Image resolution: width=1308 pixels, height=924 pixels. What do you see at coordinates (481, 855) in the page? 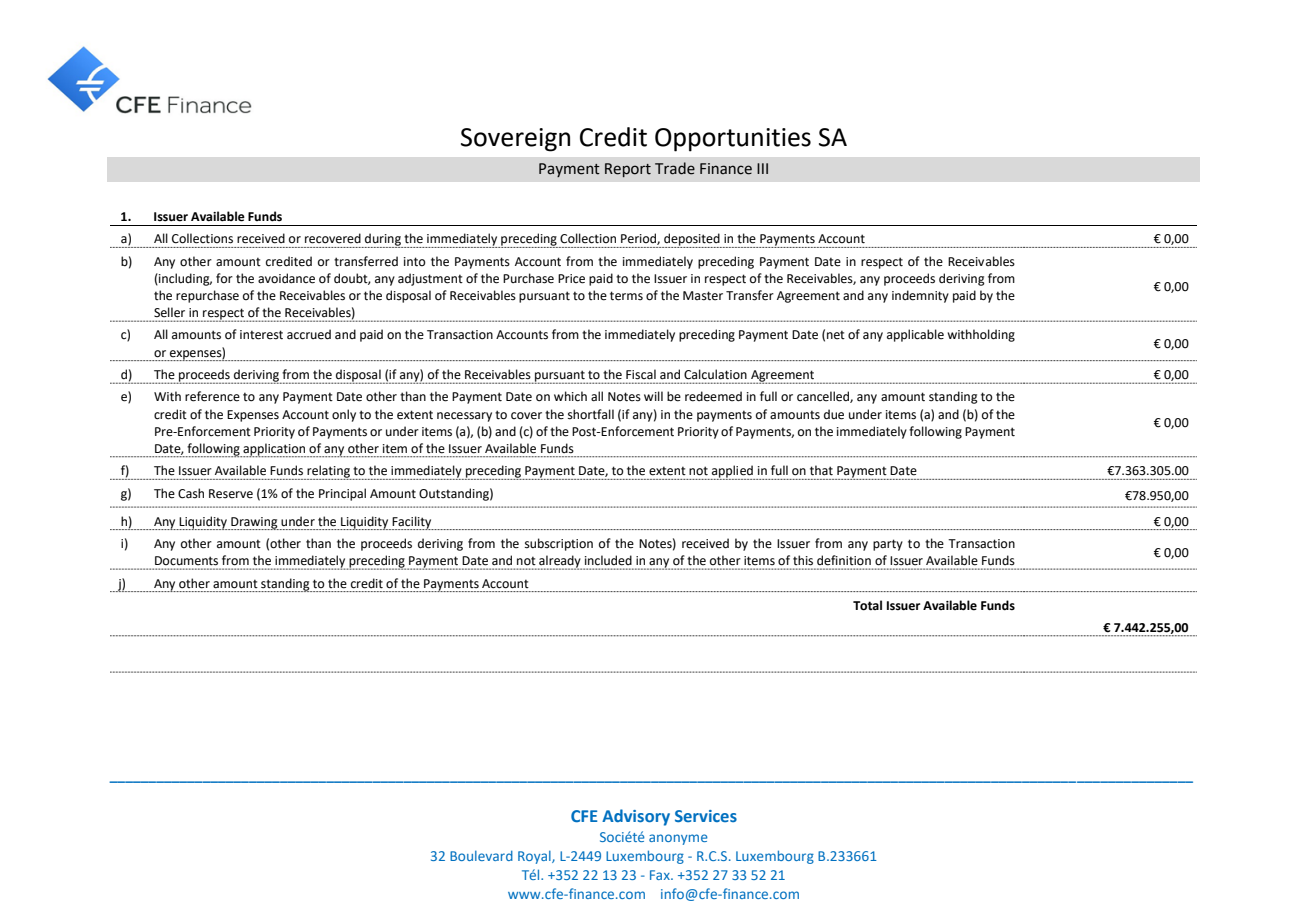
I see `Boulevard` at bounding box center [481, 855].
